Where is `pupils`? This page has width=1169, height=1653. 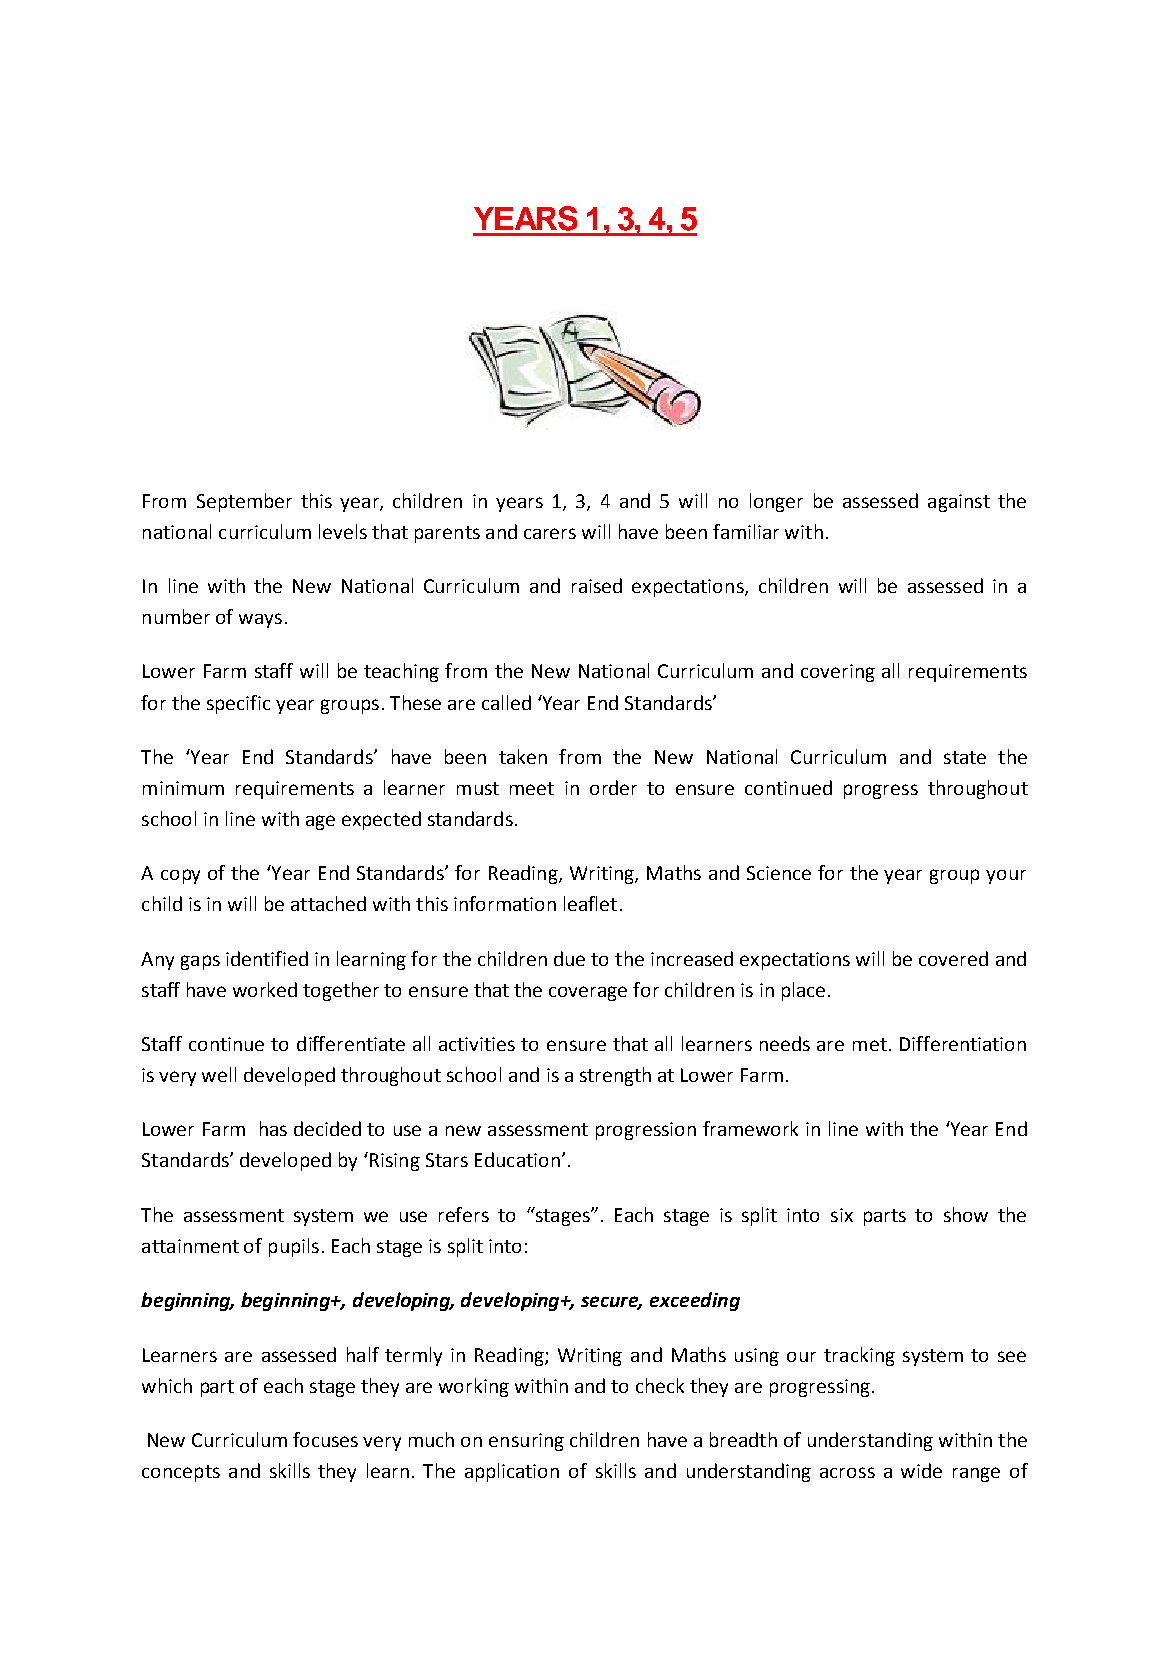 pupils is located at coordinates (294, 1247).
